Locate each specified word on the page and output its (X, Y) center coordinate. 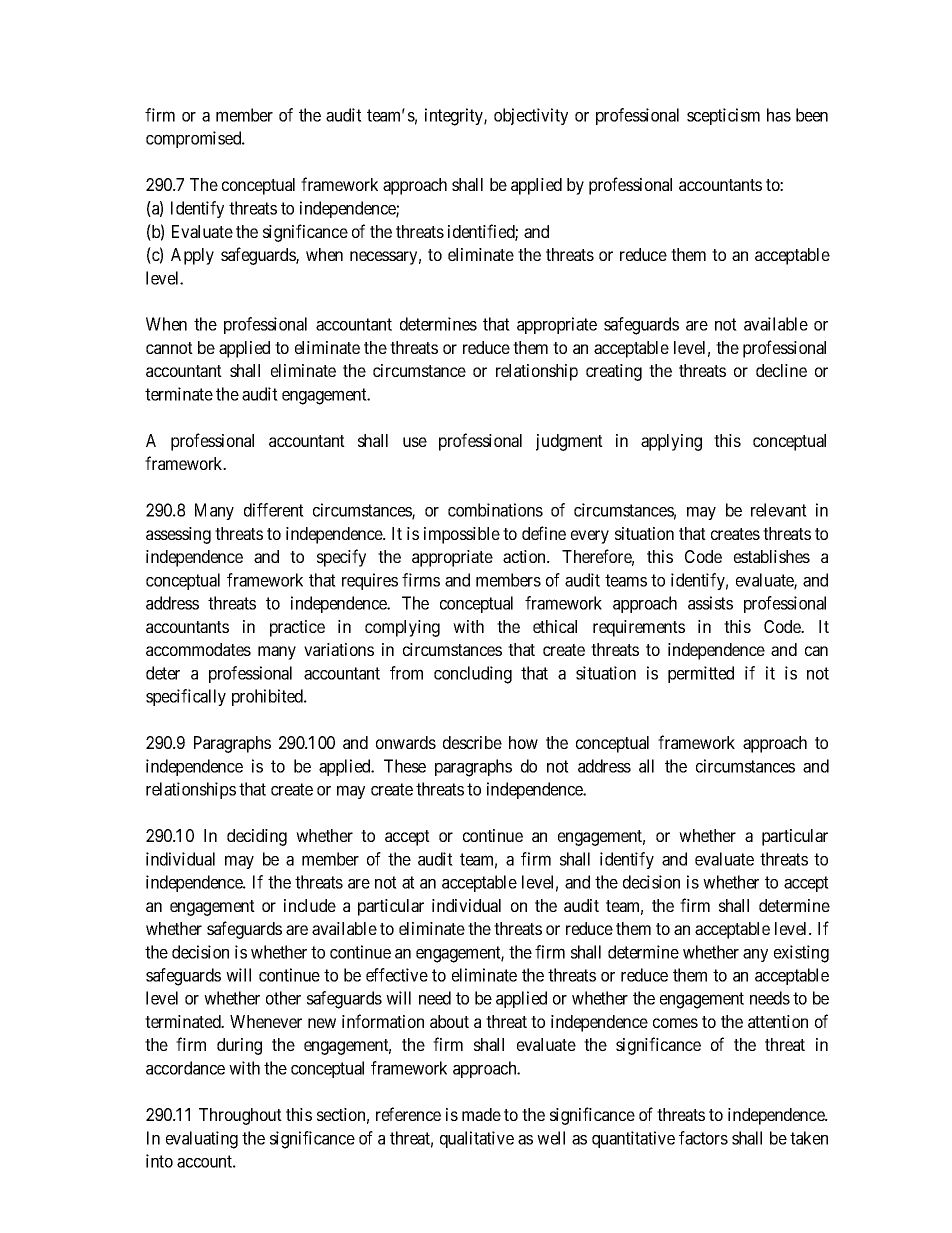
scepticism (723, 116)
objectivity (531, 116)
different (274, 510)
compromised (195, 139)
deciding (257, 837)
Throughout (240, 1116)
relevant (779, 510)
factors (703, 1138)
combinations (495, 510)
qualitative (477, 1139)
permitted (701, 674)
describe (472, 742)
